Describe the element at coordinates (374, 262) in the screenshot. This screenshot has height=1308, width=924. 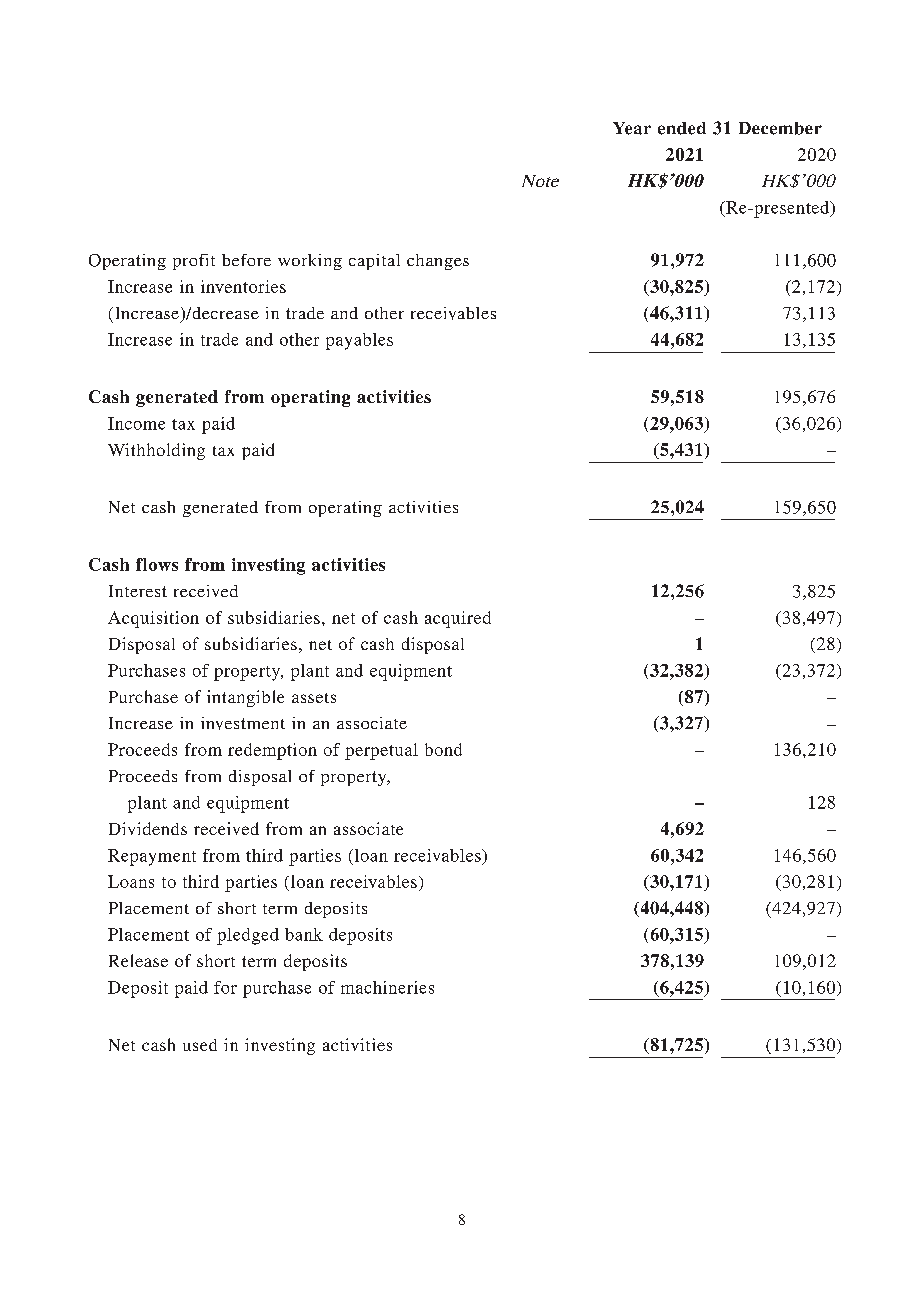
I see `capital` at that location.
